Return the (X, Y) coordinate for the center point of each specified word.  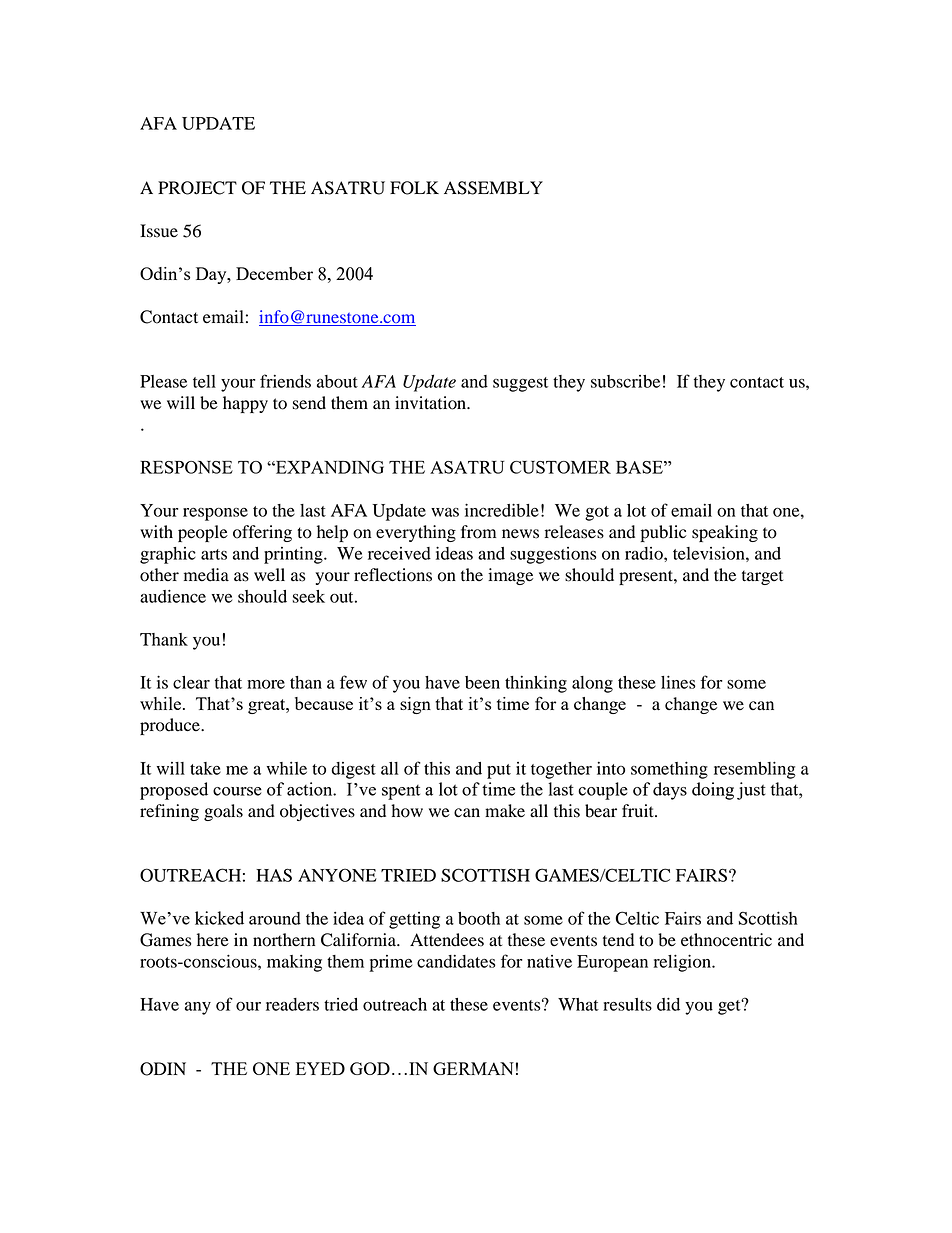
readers (292, 1004)
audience (173, 596)
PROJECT (197, 188)
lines (678, 682)
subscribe (625, 381)
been (482, 682)
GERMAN (473, 1068)
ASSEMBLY (493, 188)
